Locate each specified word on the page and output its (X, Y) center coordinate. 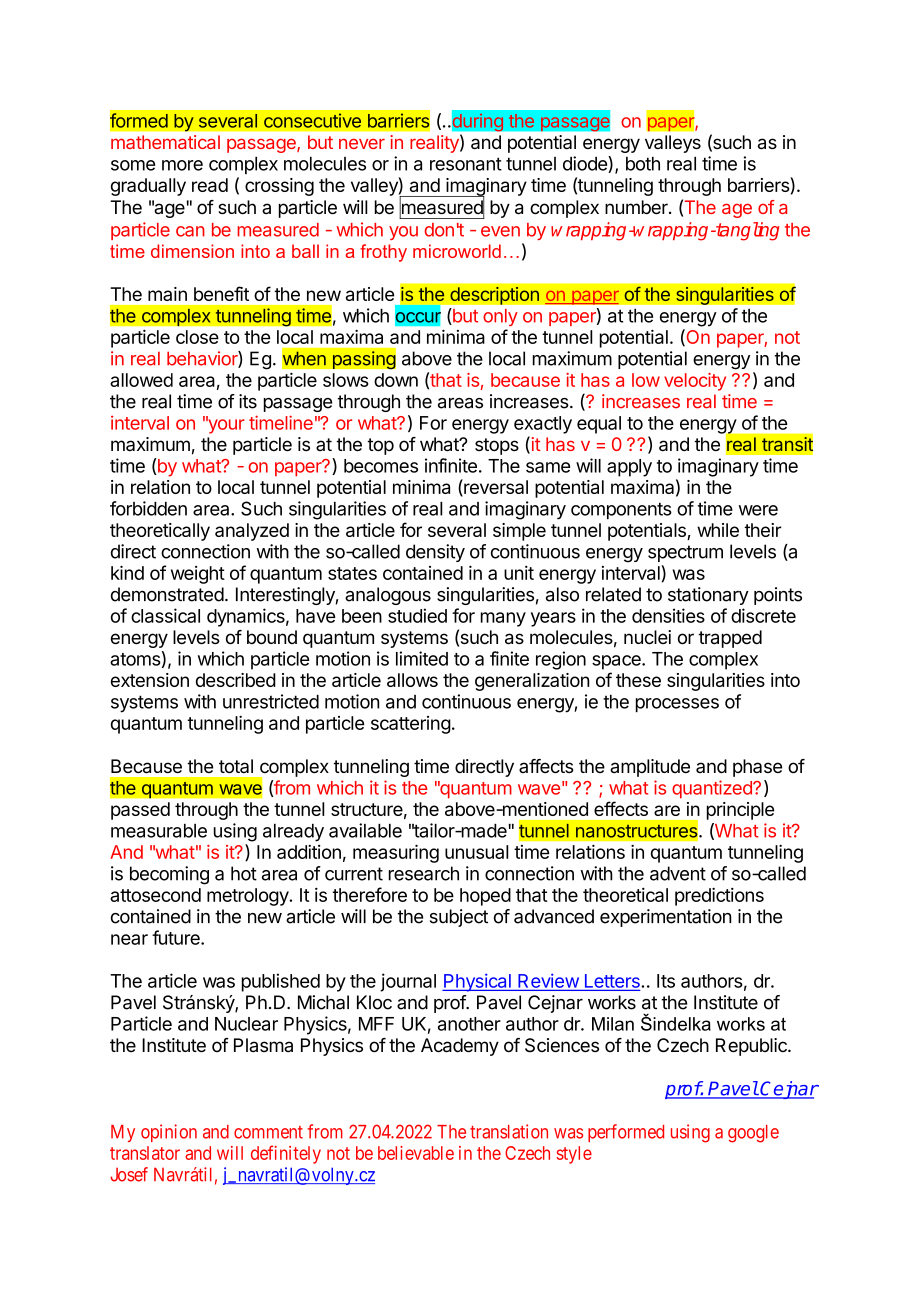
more (182, 165)
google (753, 1134)
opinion (169, 1133)
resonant (466, 164)
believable (416, 1153)
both (643, 164)
